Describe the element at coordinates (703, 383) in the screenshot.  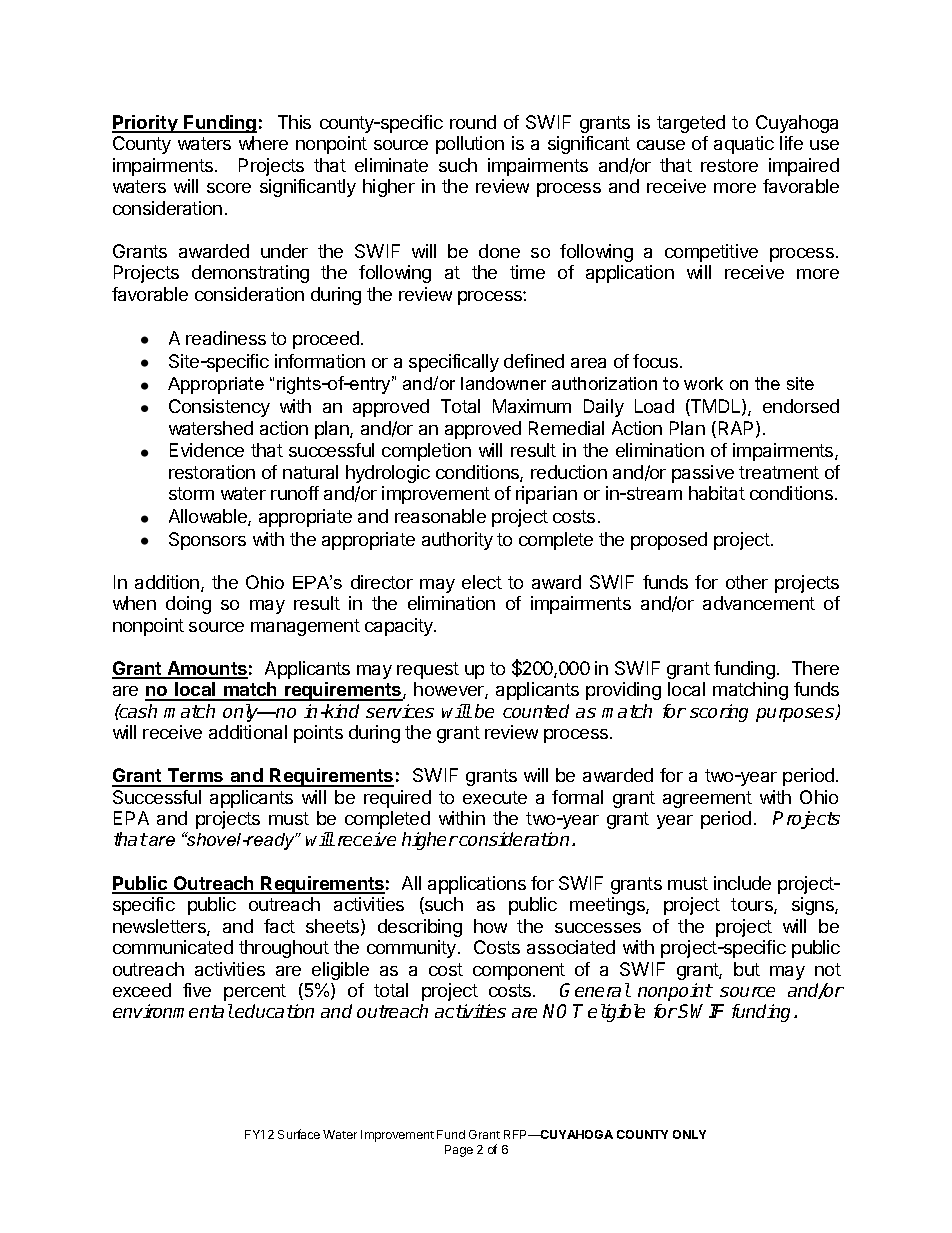
I see `work` at that location.
